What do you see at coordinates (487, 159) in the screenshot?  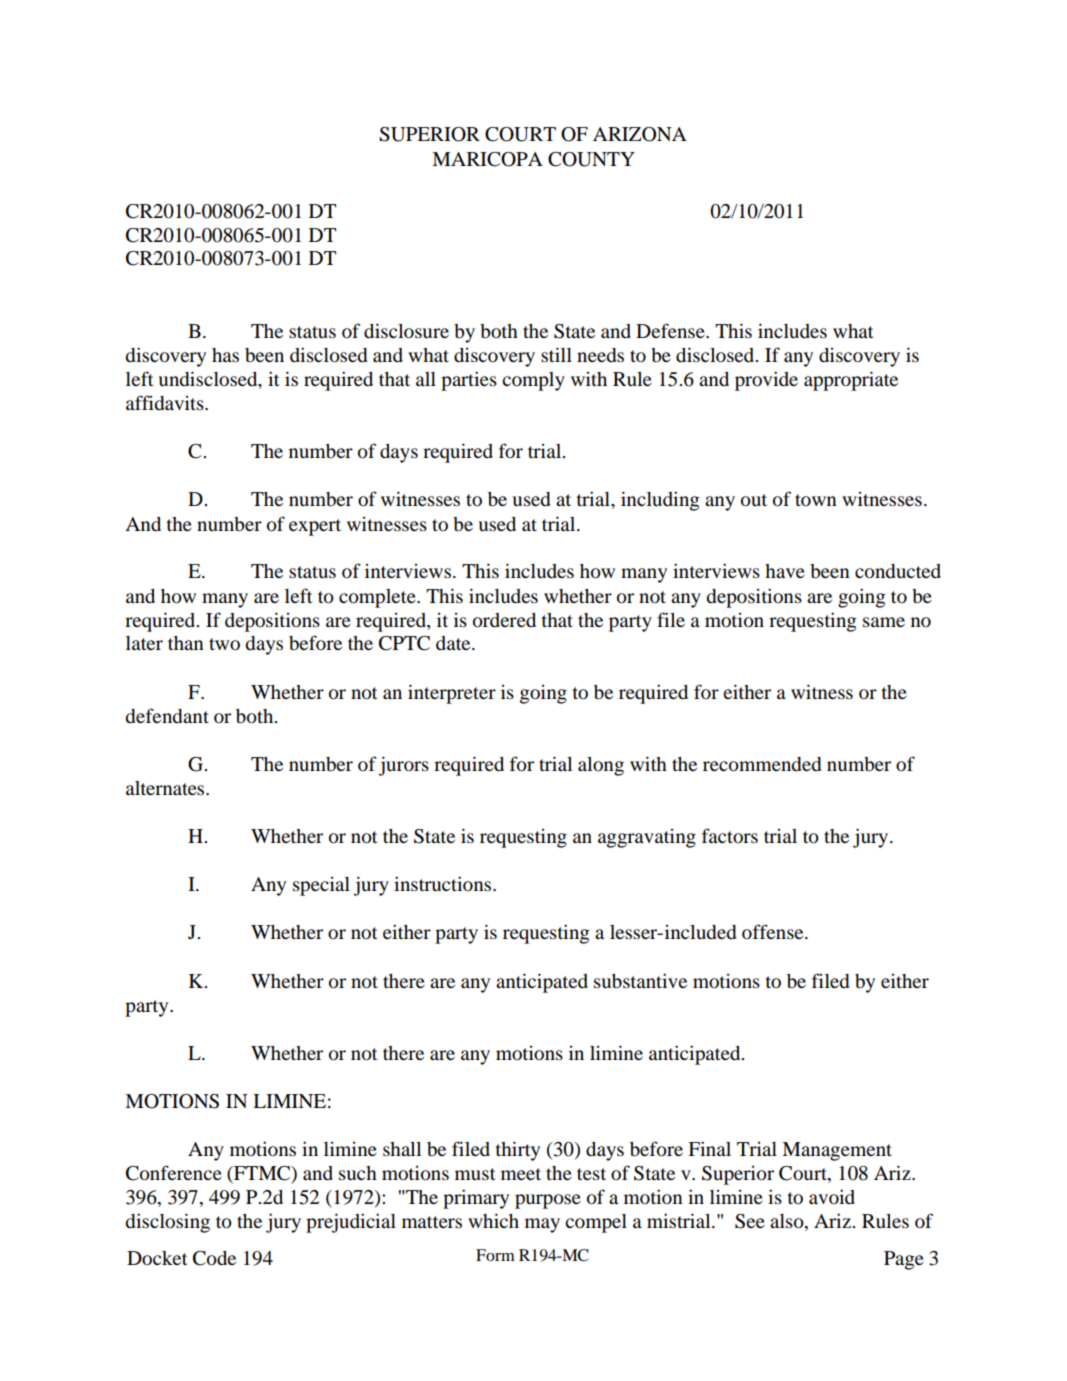 I see `MARICOPA` at bounding box center [487, 159].
